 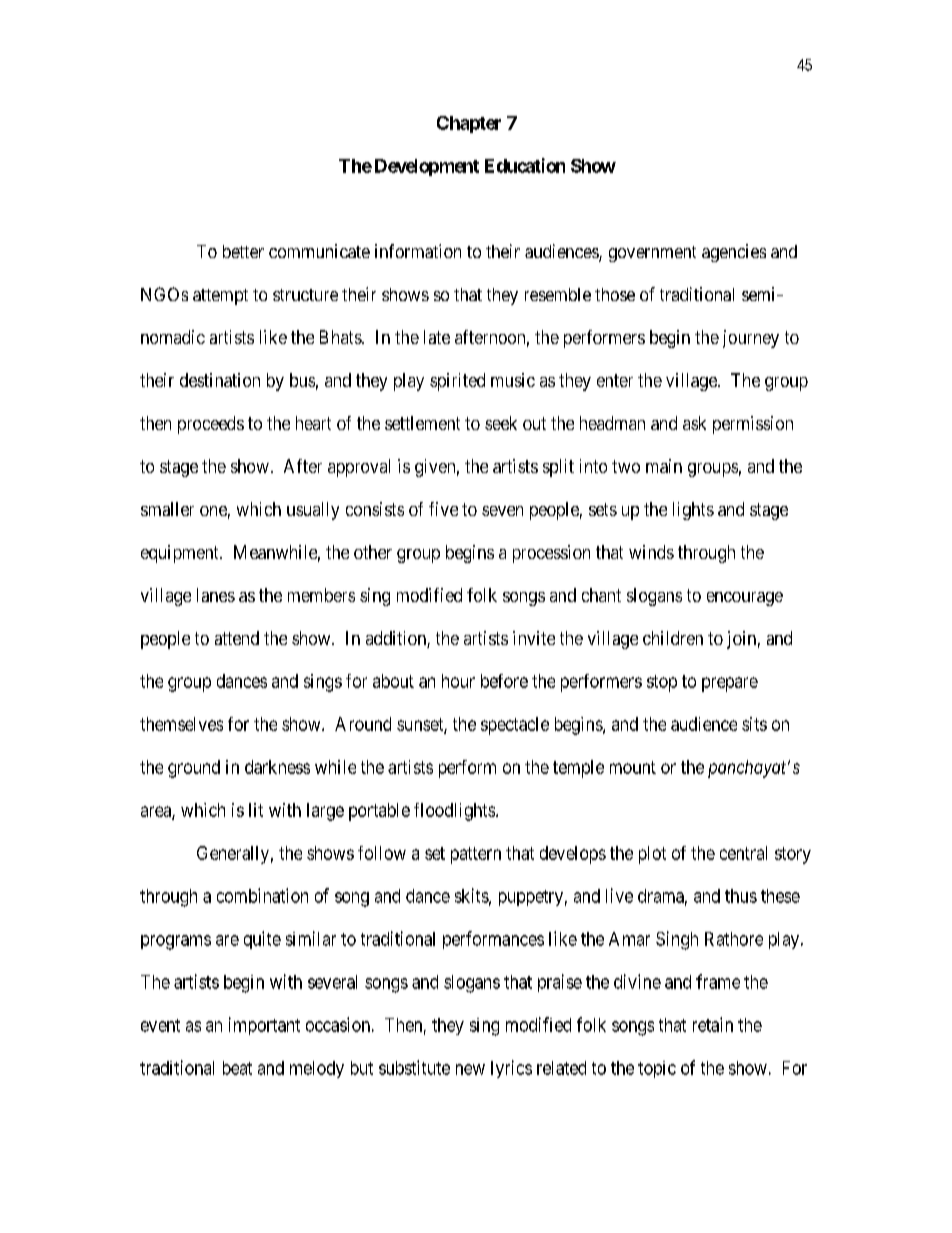 I want to click on main, so click(x=664, y=466).
